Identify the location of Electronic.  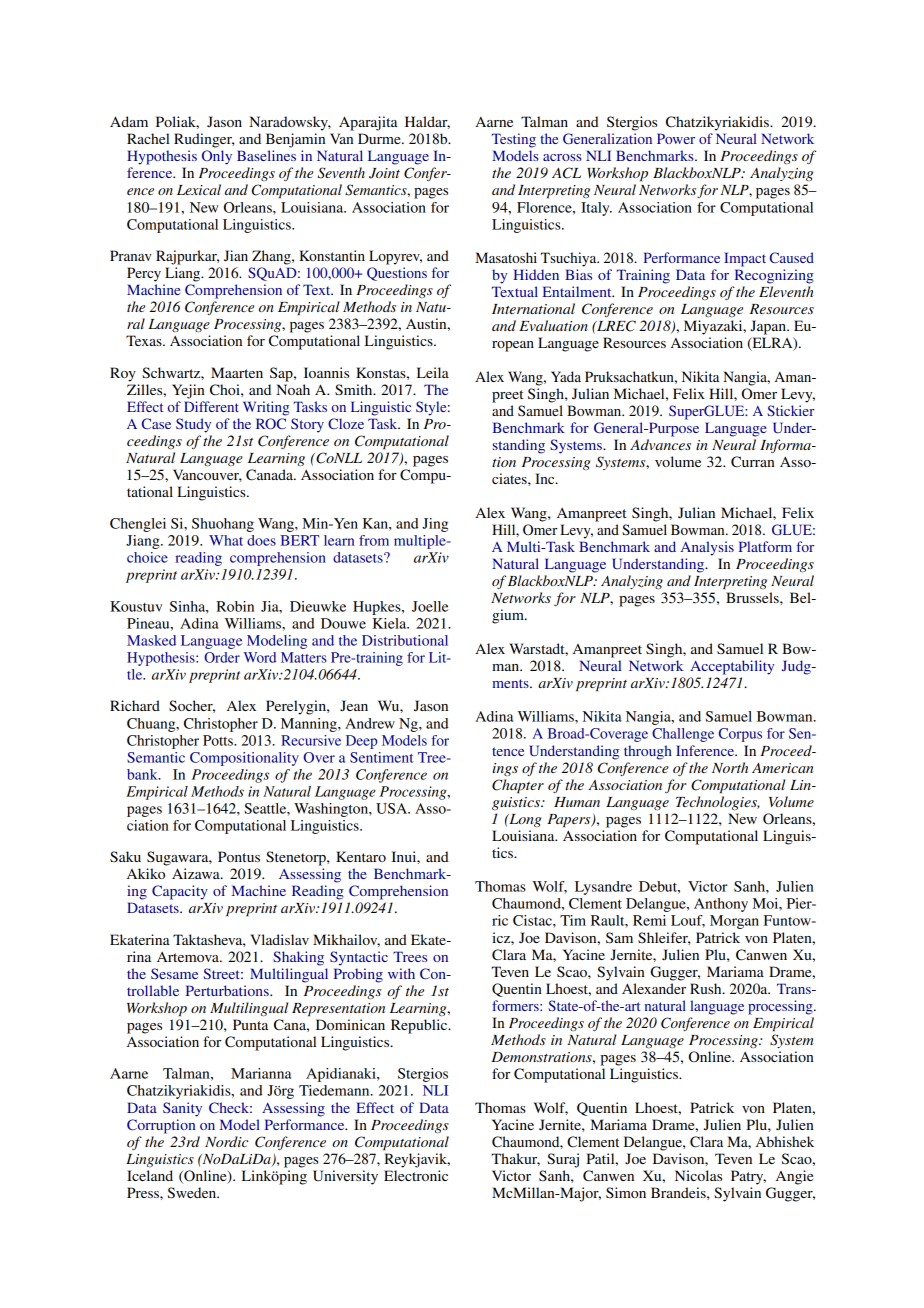
(416, 1175).
